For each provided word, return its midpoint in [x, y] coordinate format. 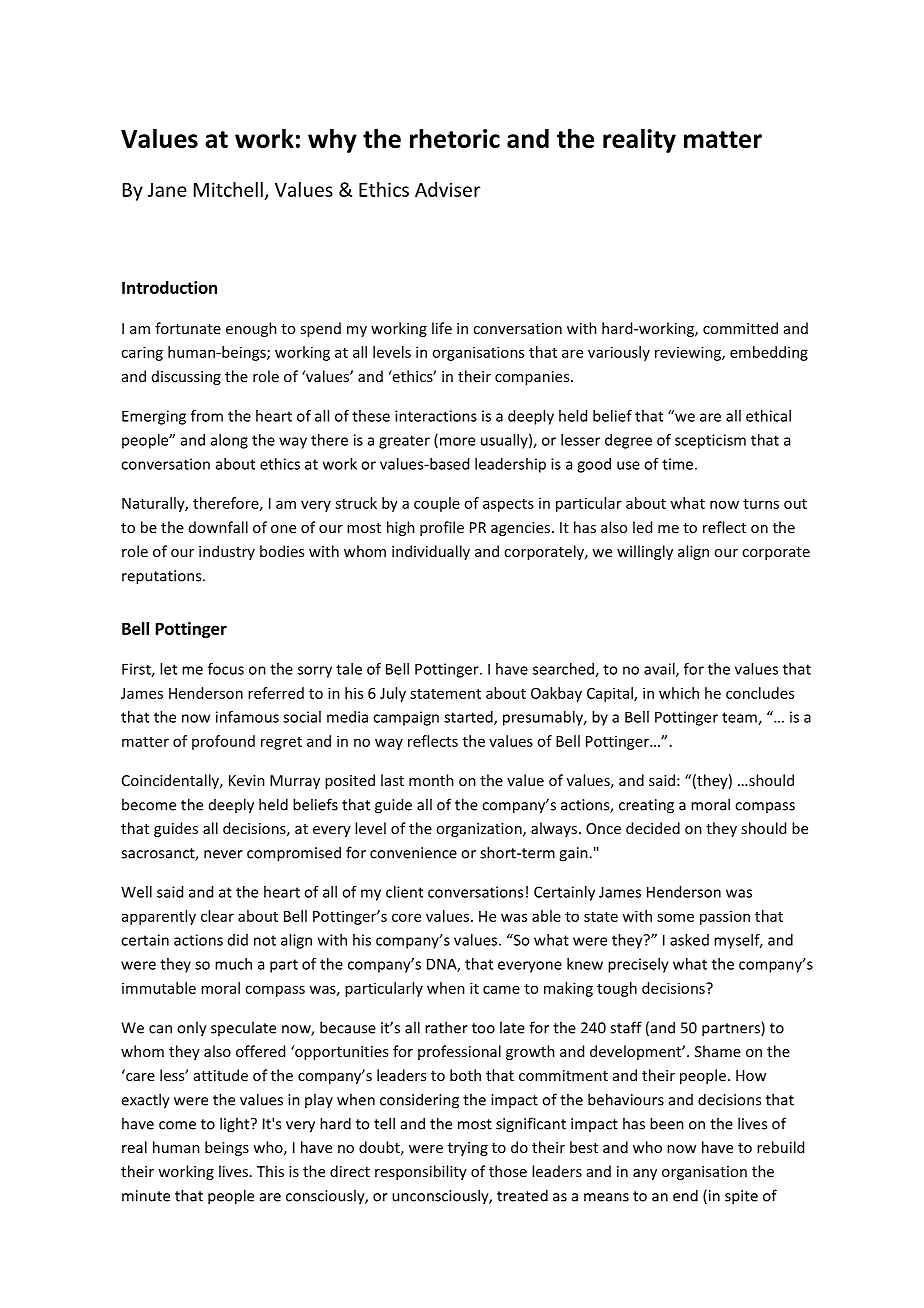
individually [431, 552]
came [501, 989]
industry [227, 552]
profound [223, 742]
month [431, 780]
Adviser [448, 189]
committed [740, 328]
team [740, 718]
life [442, 328]
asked [689, 940]
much [233, 964]
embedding [769, 353]
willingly [645, 552]
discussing [186, 377]
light [236, 1125]
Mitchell [228, 189]
